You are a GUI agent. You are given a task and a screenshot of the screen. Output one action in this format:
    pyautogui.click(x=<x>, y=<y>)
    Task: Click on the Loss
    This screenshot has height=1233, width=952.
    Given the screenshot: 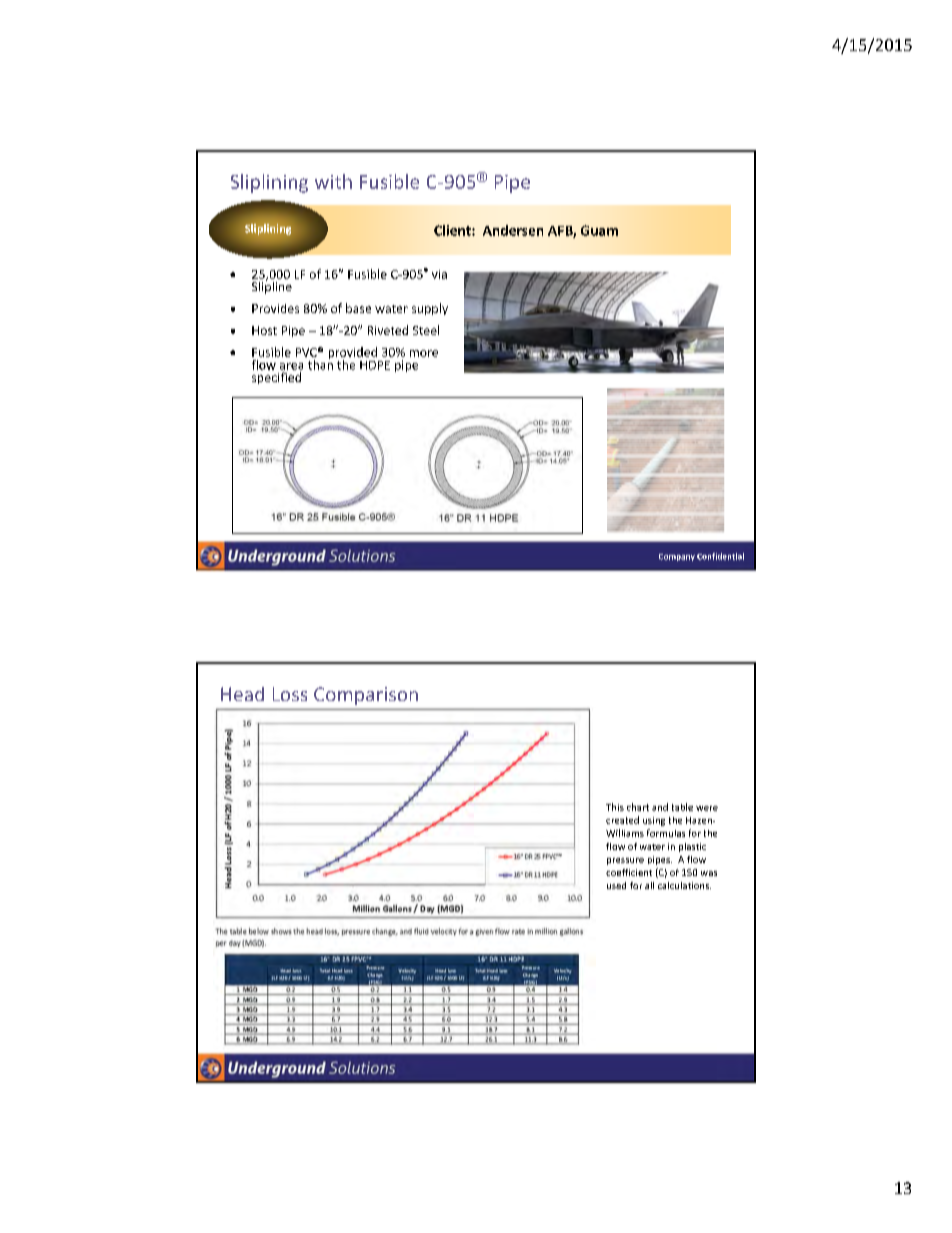 What is the action you would take?
    pyautogui.click(x=290, y=694)
